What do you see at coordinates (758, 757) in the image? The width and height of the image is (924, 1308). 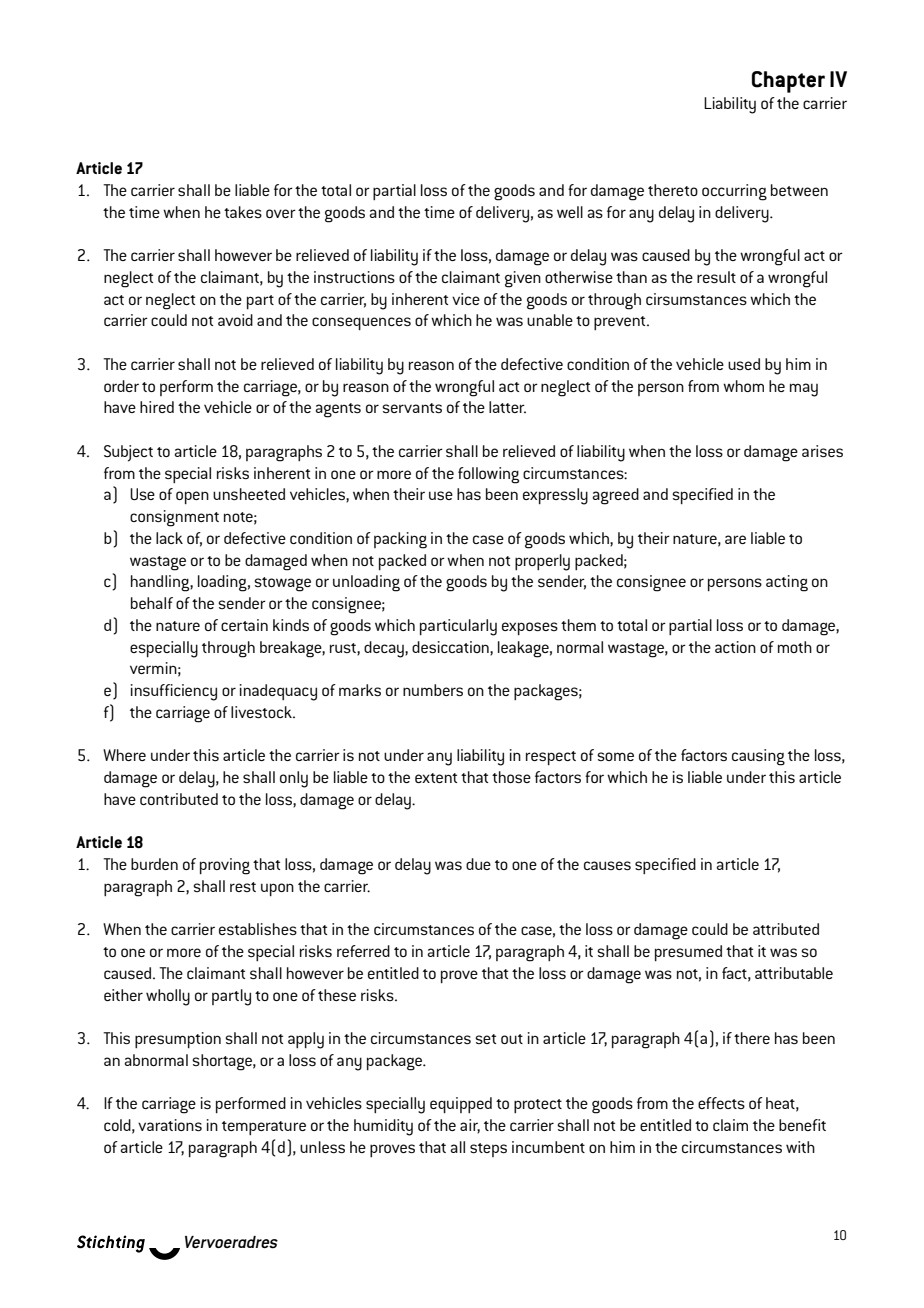 I see `causing` at bounding box center [758, 757].
